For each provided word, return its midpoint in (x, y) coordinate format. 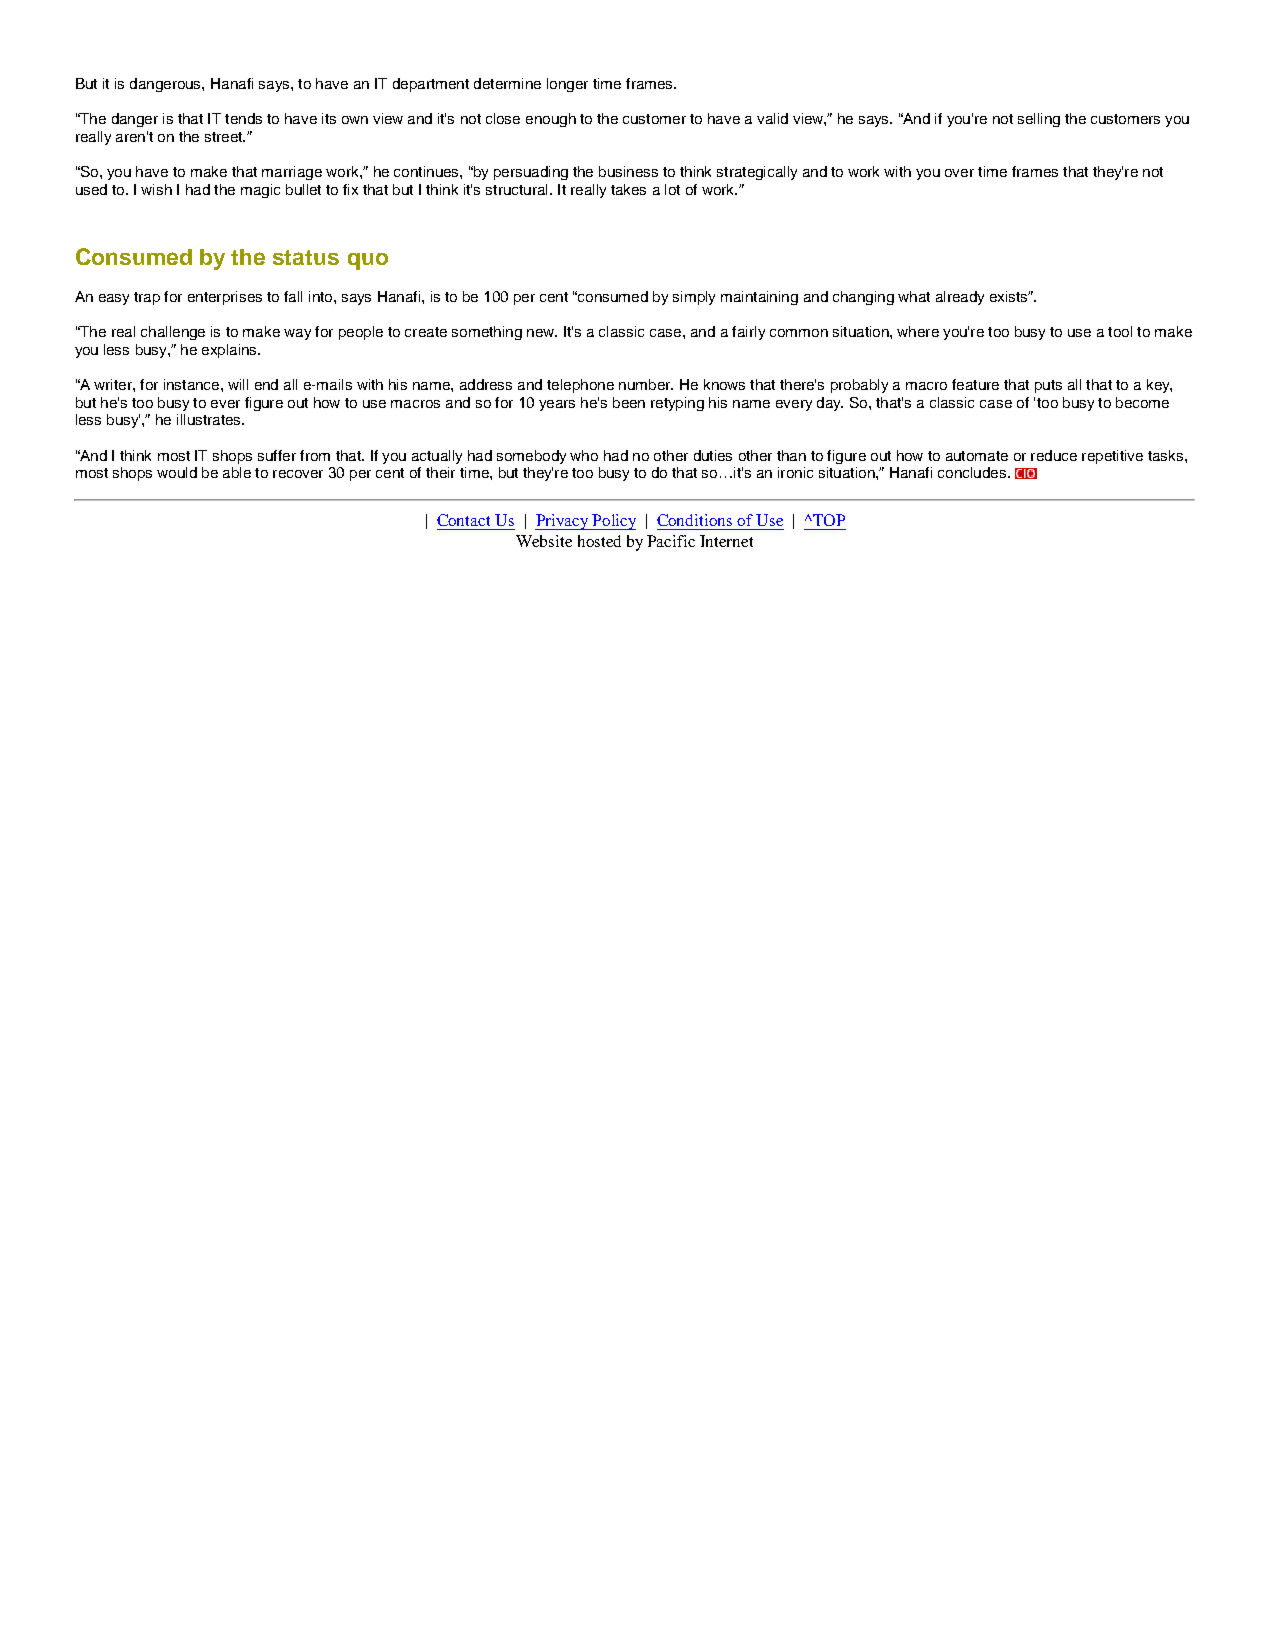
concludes (972, 472)
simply (694, 298)
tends (243, 118)
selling (1039, 120)
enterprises (225, 298)
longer (567, 85)
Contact (463, 520)
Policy (613, 522)
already (960, 298)
